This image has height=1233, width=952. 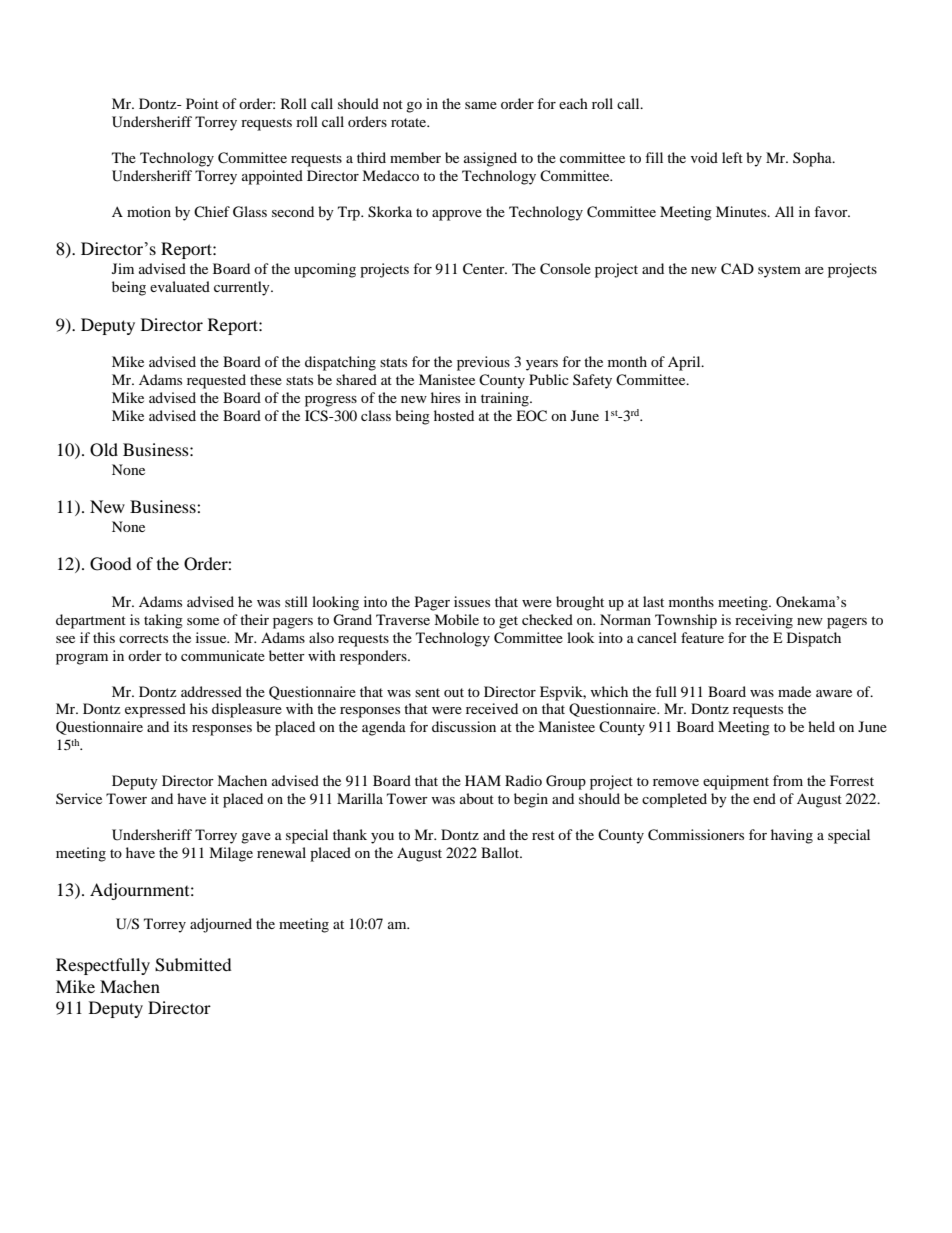 I want to click on Good, so click(x=111, y=564).
